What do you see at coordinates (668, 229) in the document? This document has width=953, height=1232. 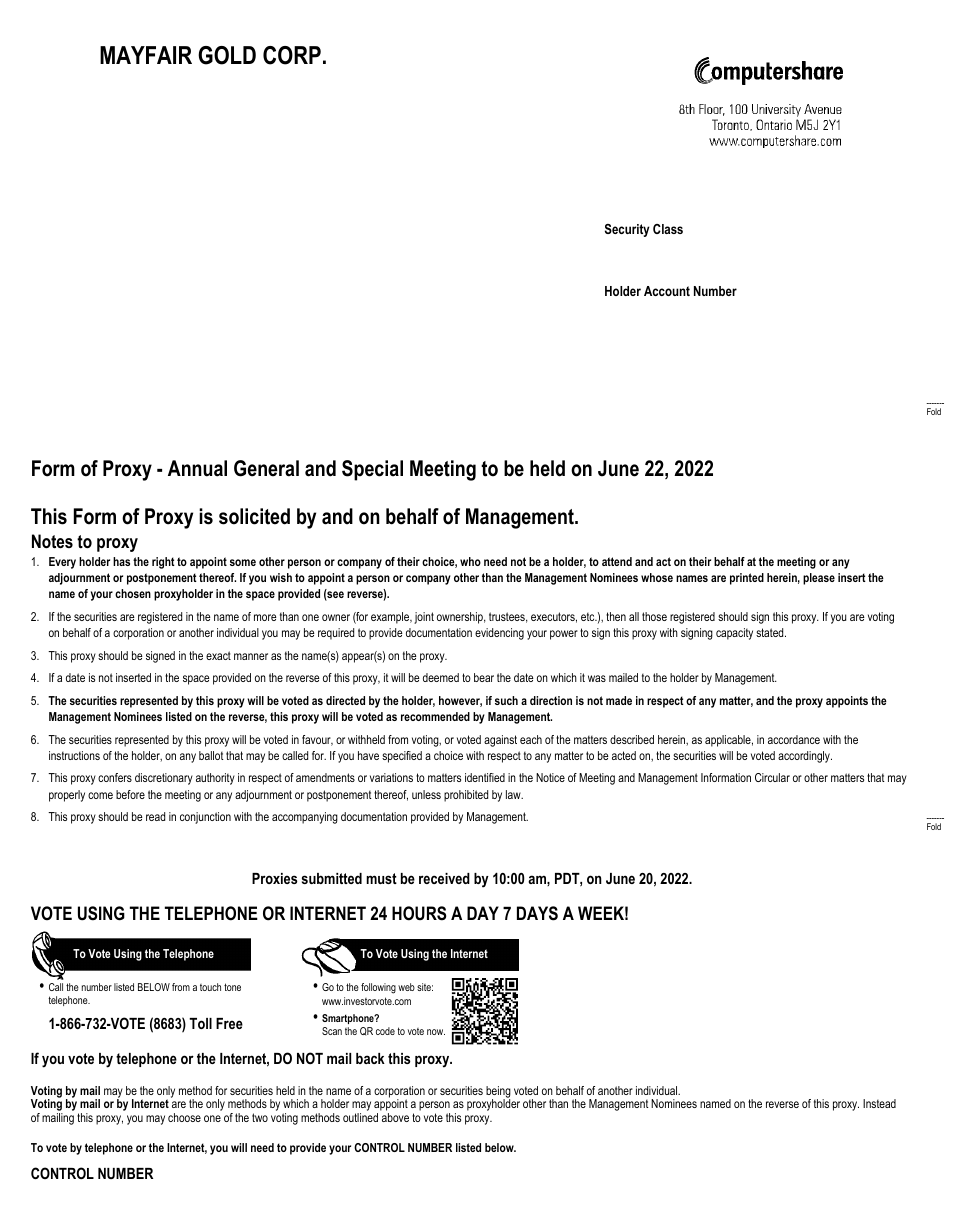 I see `Class` at bounding box center [668, 229].
